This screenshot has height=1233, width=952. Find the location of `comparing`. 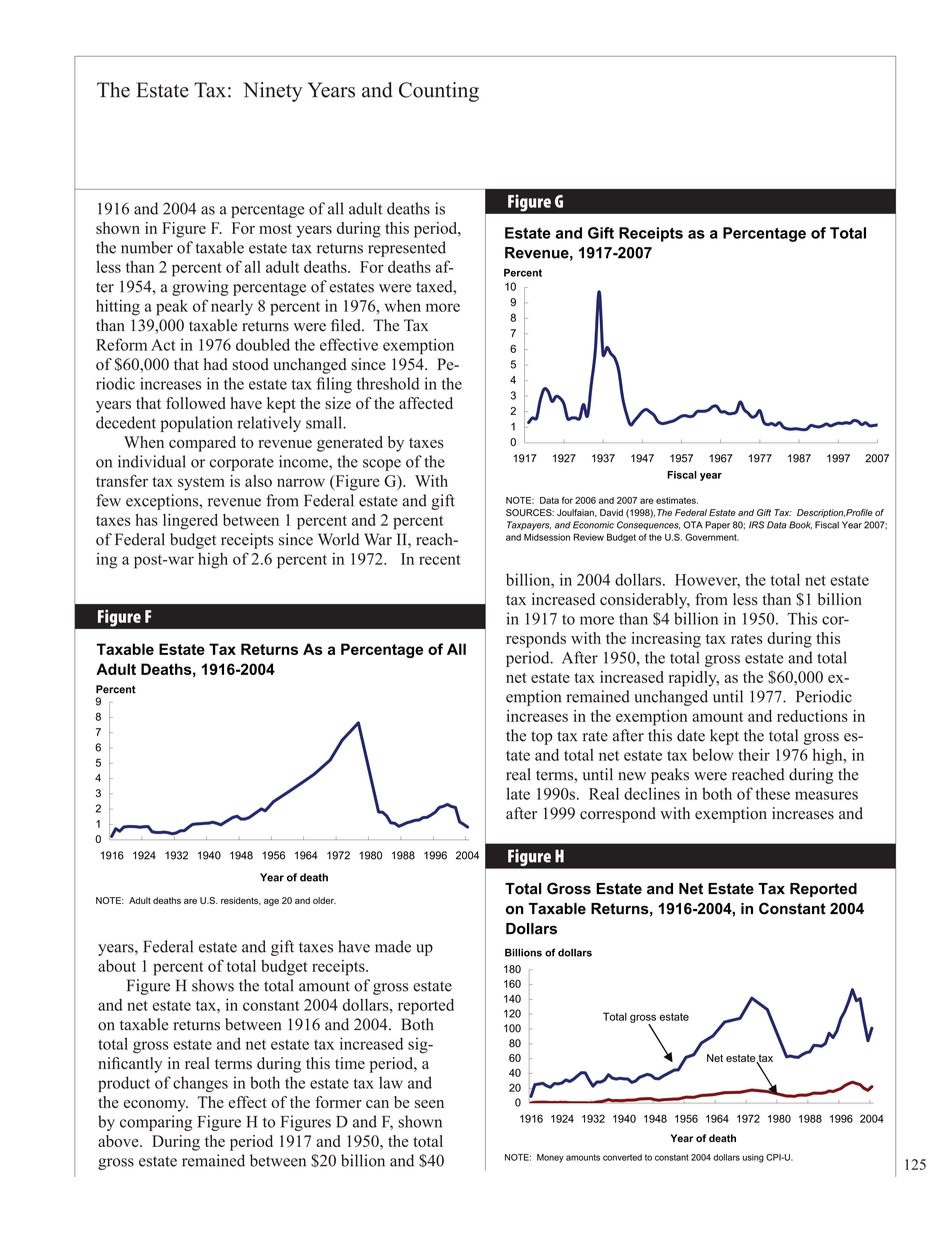

comparing is located at coordinates (156, 1123).
